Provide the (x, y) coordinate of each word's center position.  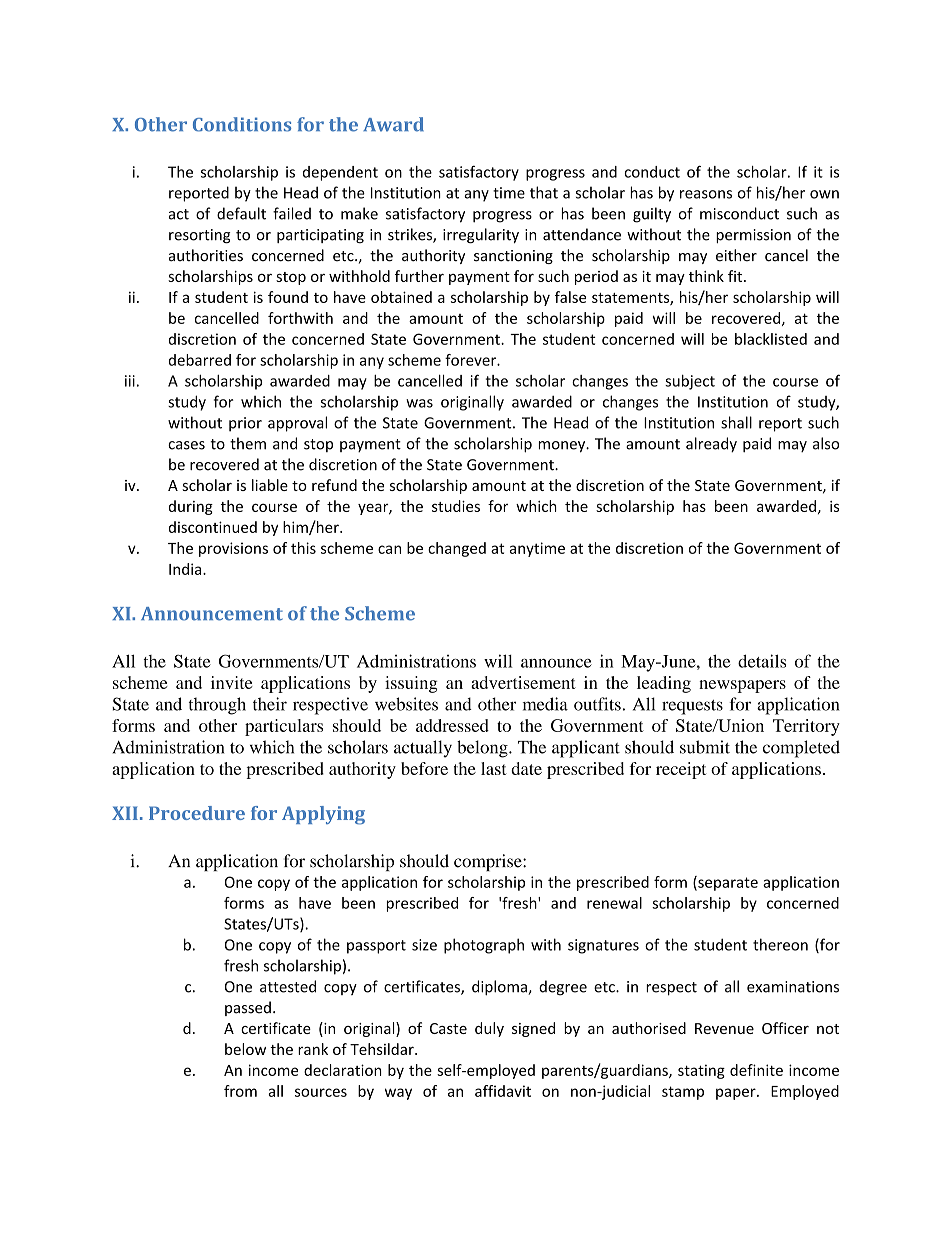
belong (483, 749)
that (544, 192)
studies (456, 506)
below (245, 1049)
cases (186, 445)
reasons (706, 194)
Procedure (197, 813)
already (711, 445)
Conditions (242, 124)
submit (705, 747)
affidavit (503, 1091)
